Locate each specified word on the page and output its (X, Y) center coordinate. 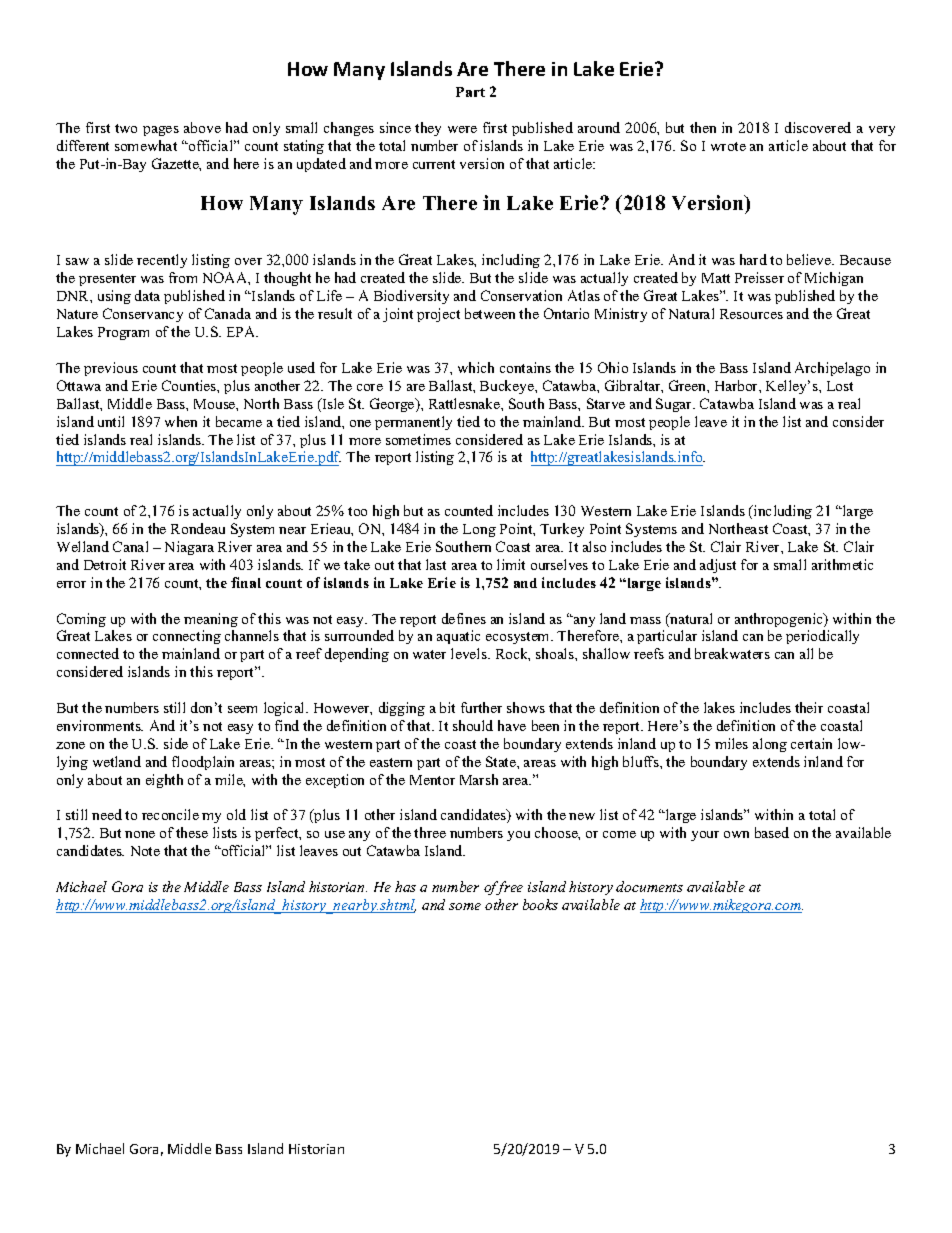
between (490, 313)
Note (145, 851)
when (181, 421)
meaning (211, 620)
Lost (840, 386)
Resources (751, 314)
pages (161, 131)
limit (511, 564)
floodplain (203, 763)
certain (811, 743)
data (147, 295)
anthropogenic (780, 620)
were (462, 129)
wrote (728, 146)
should (473, 725)
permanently (413, 423)
